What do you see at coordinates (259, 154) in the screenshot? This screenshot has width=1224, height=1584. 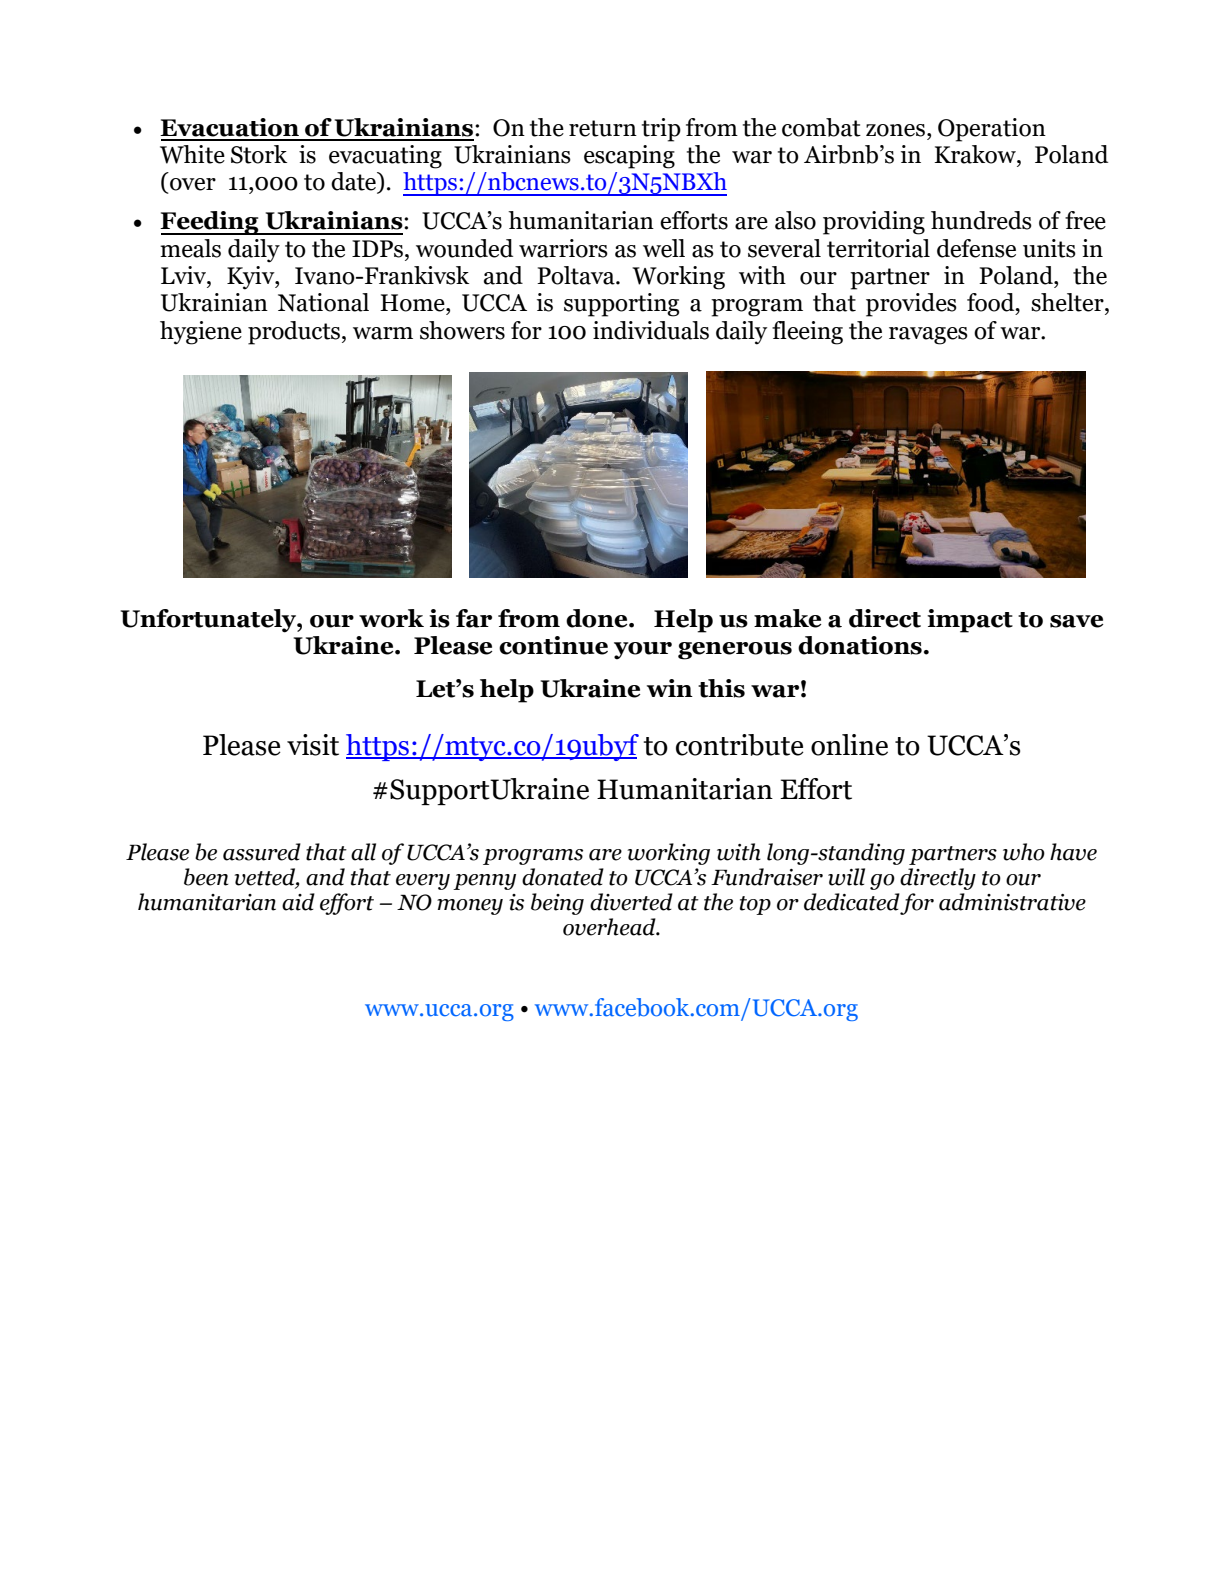 I see `Stork` at bounding box center [259, 154].
